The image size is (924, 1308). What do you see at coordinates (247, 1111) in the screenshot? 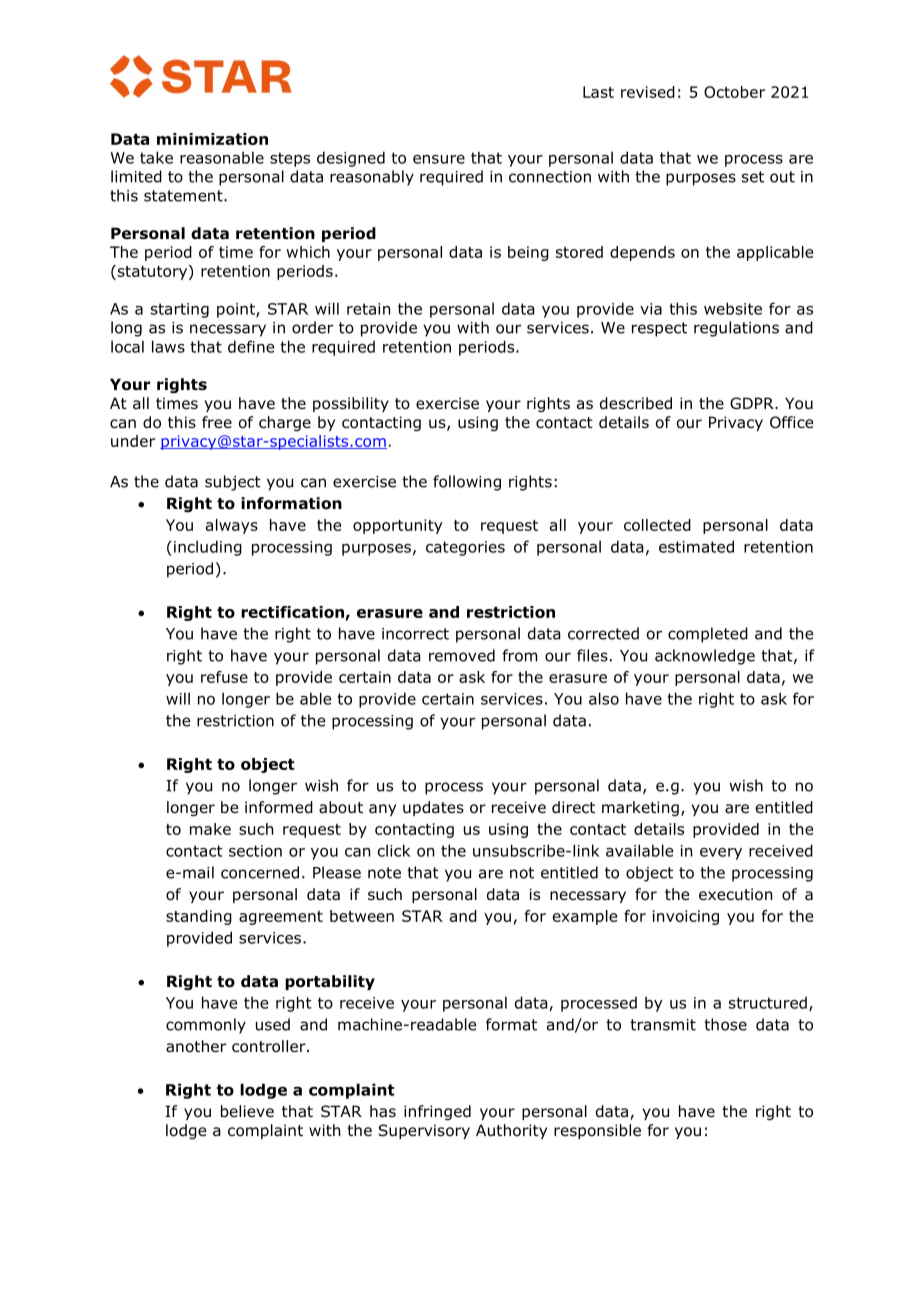
I see `believe` at bounding box center [247, 1111].
